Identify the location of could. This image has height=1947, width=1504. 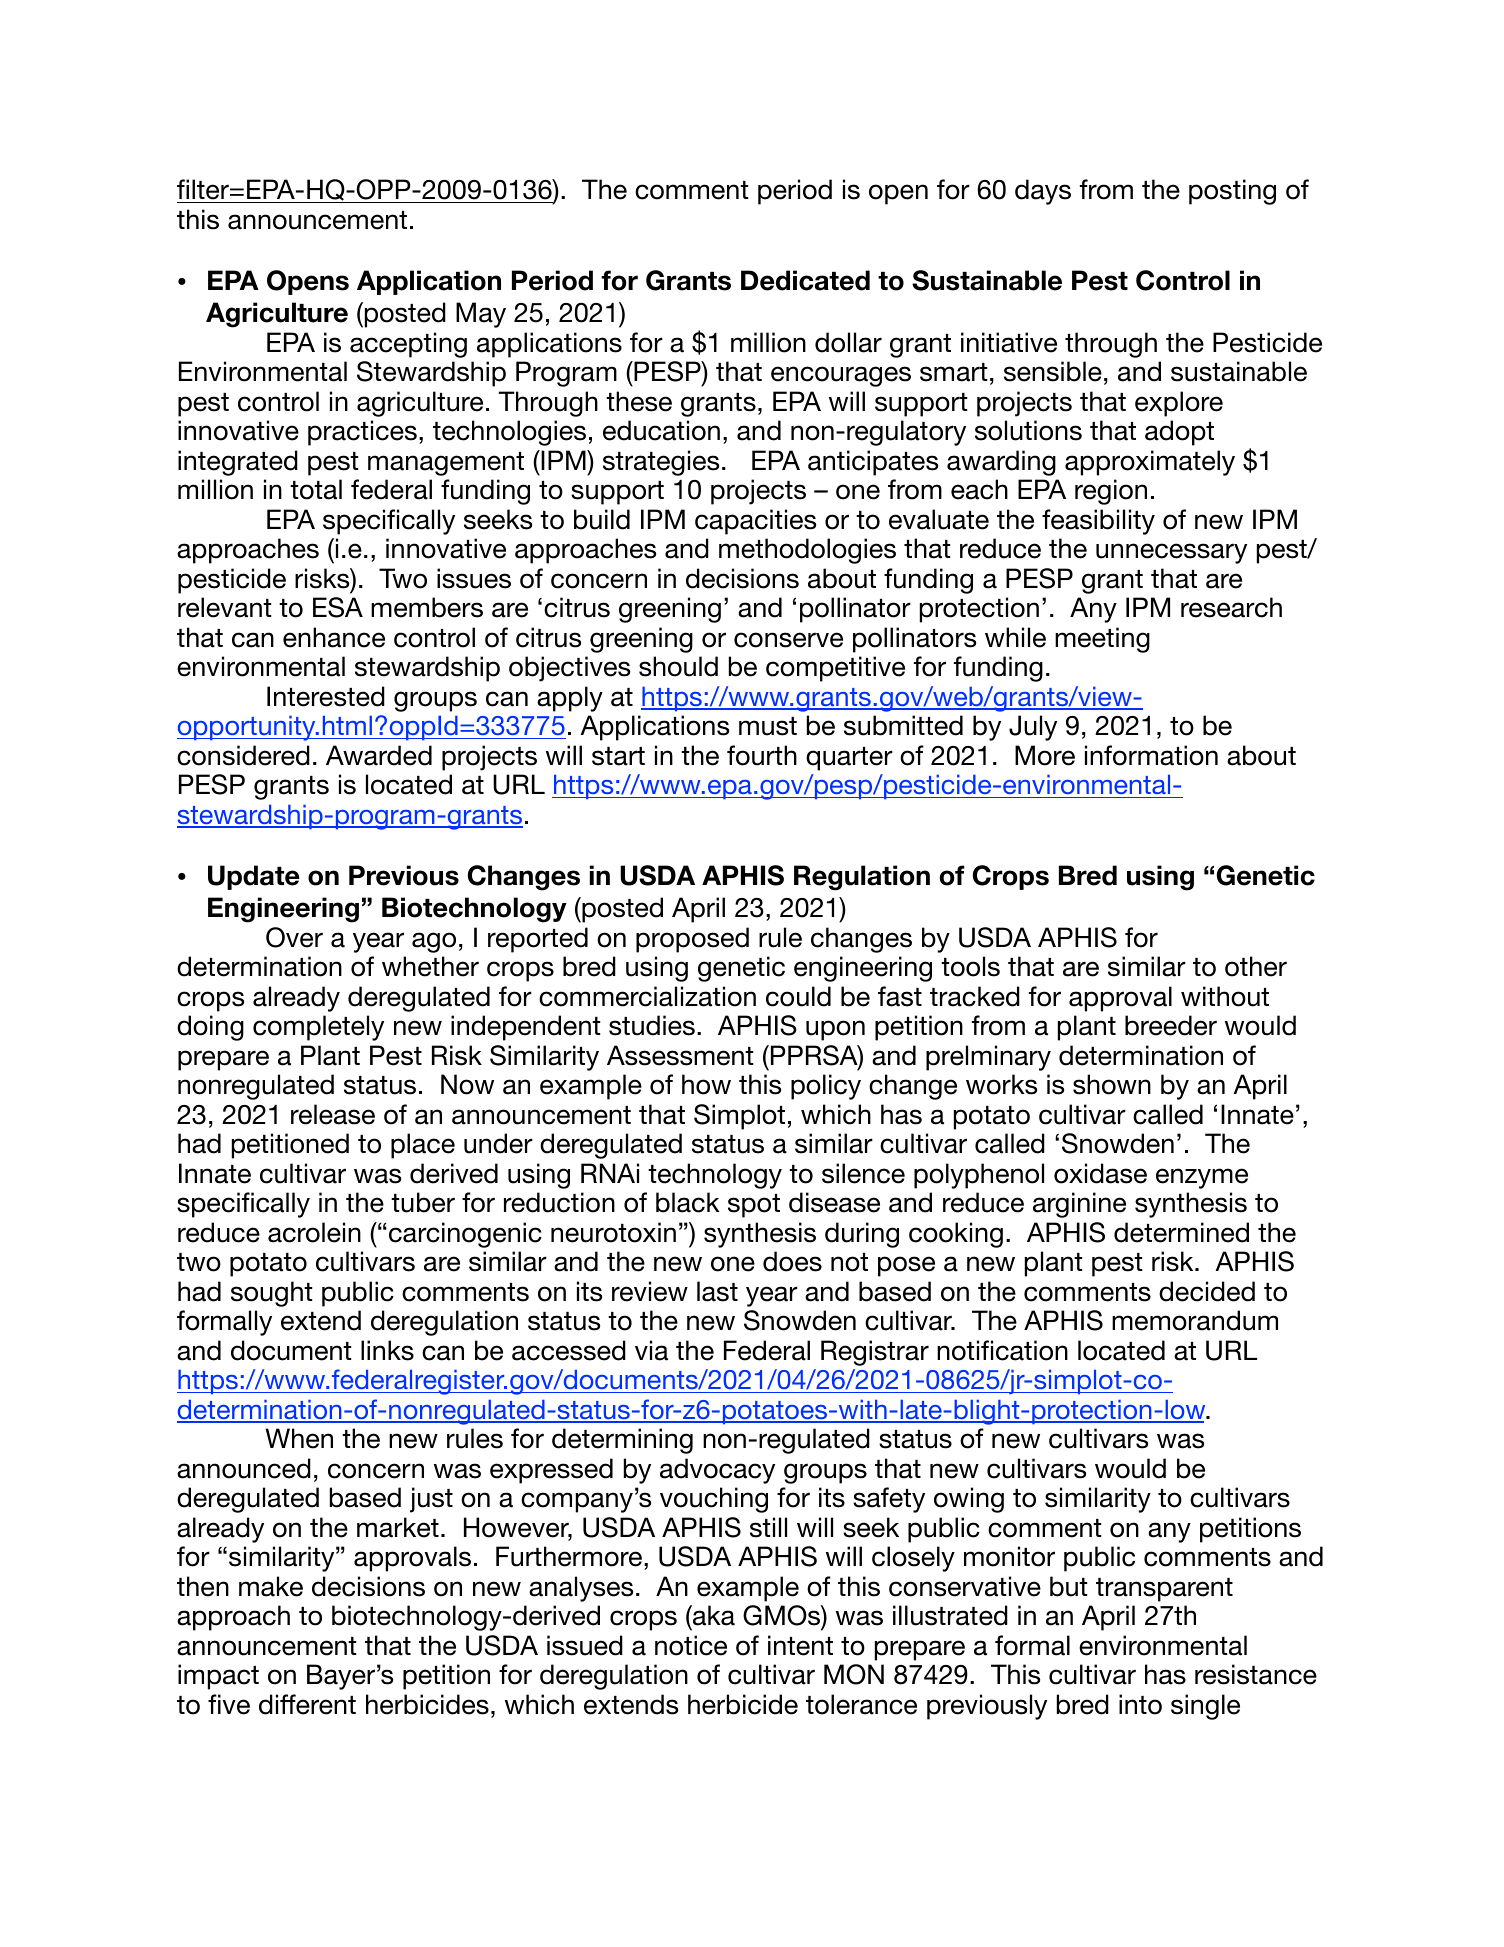
(798, 996).
